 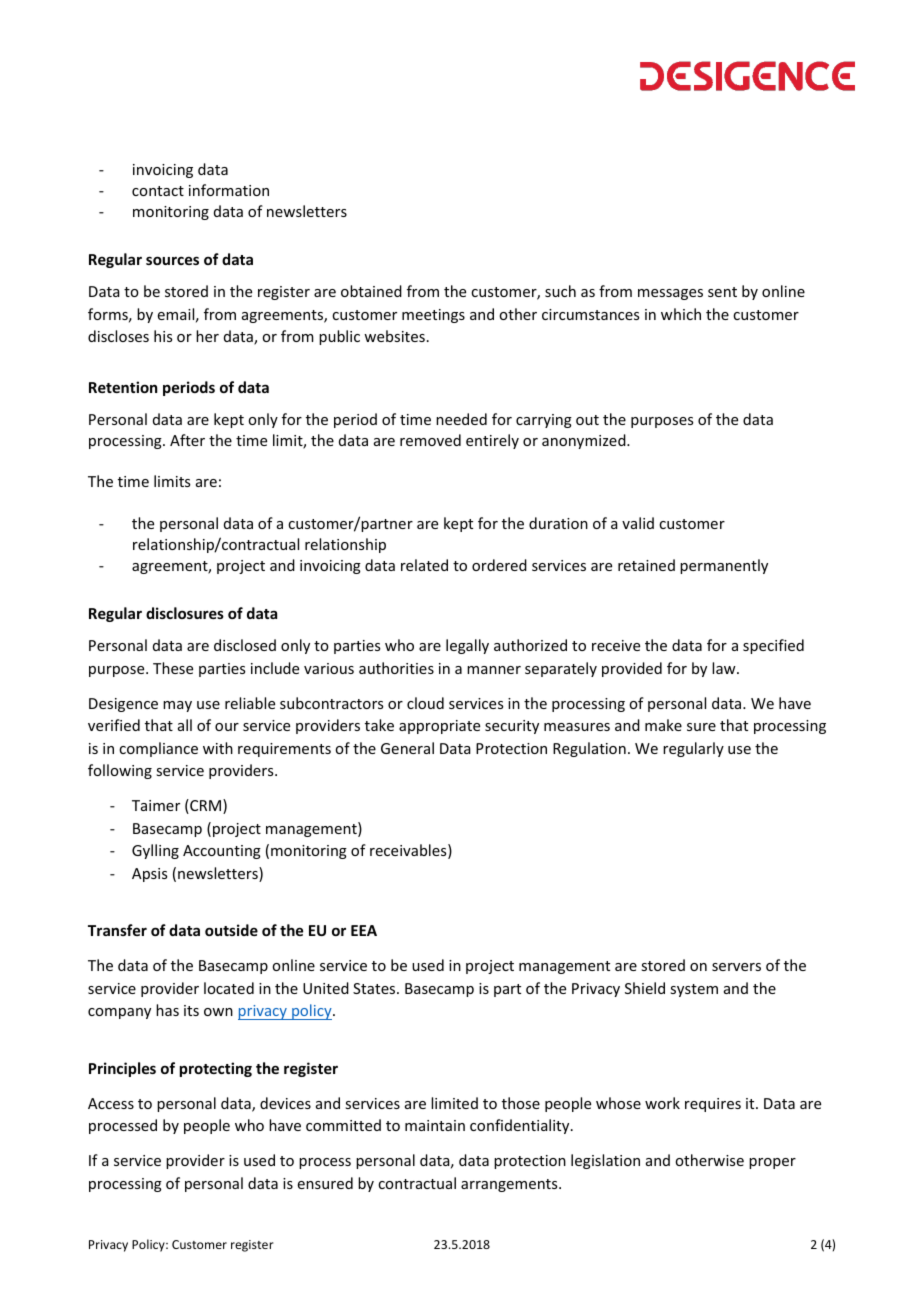 I want to click on outside, so click(x=231, y=930).
